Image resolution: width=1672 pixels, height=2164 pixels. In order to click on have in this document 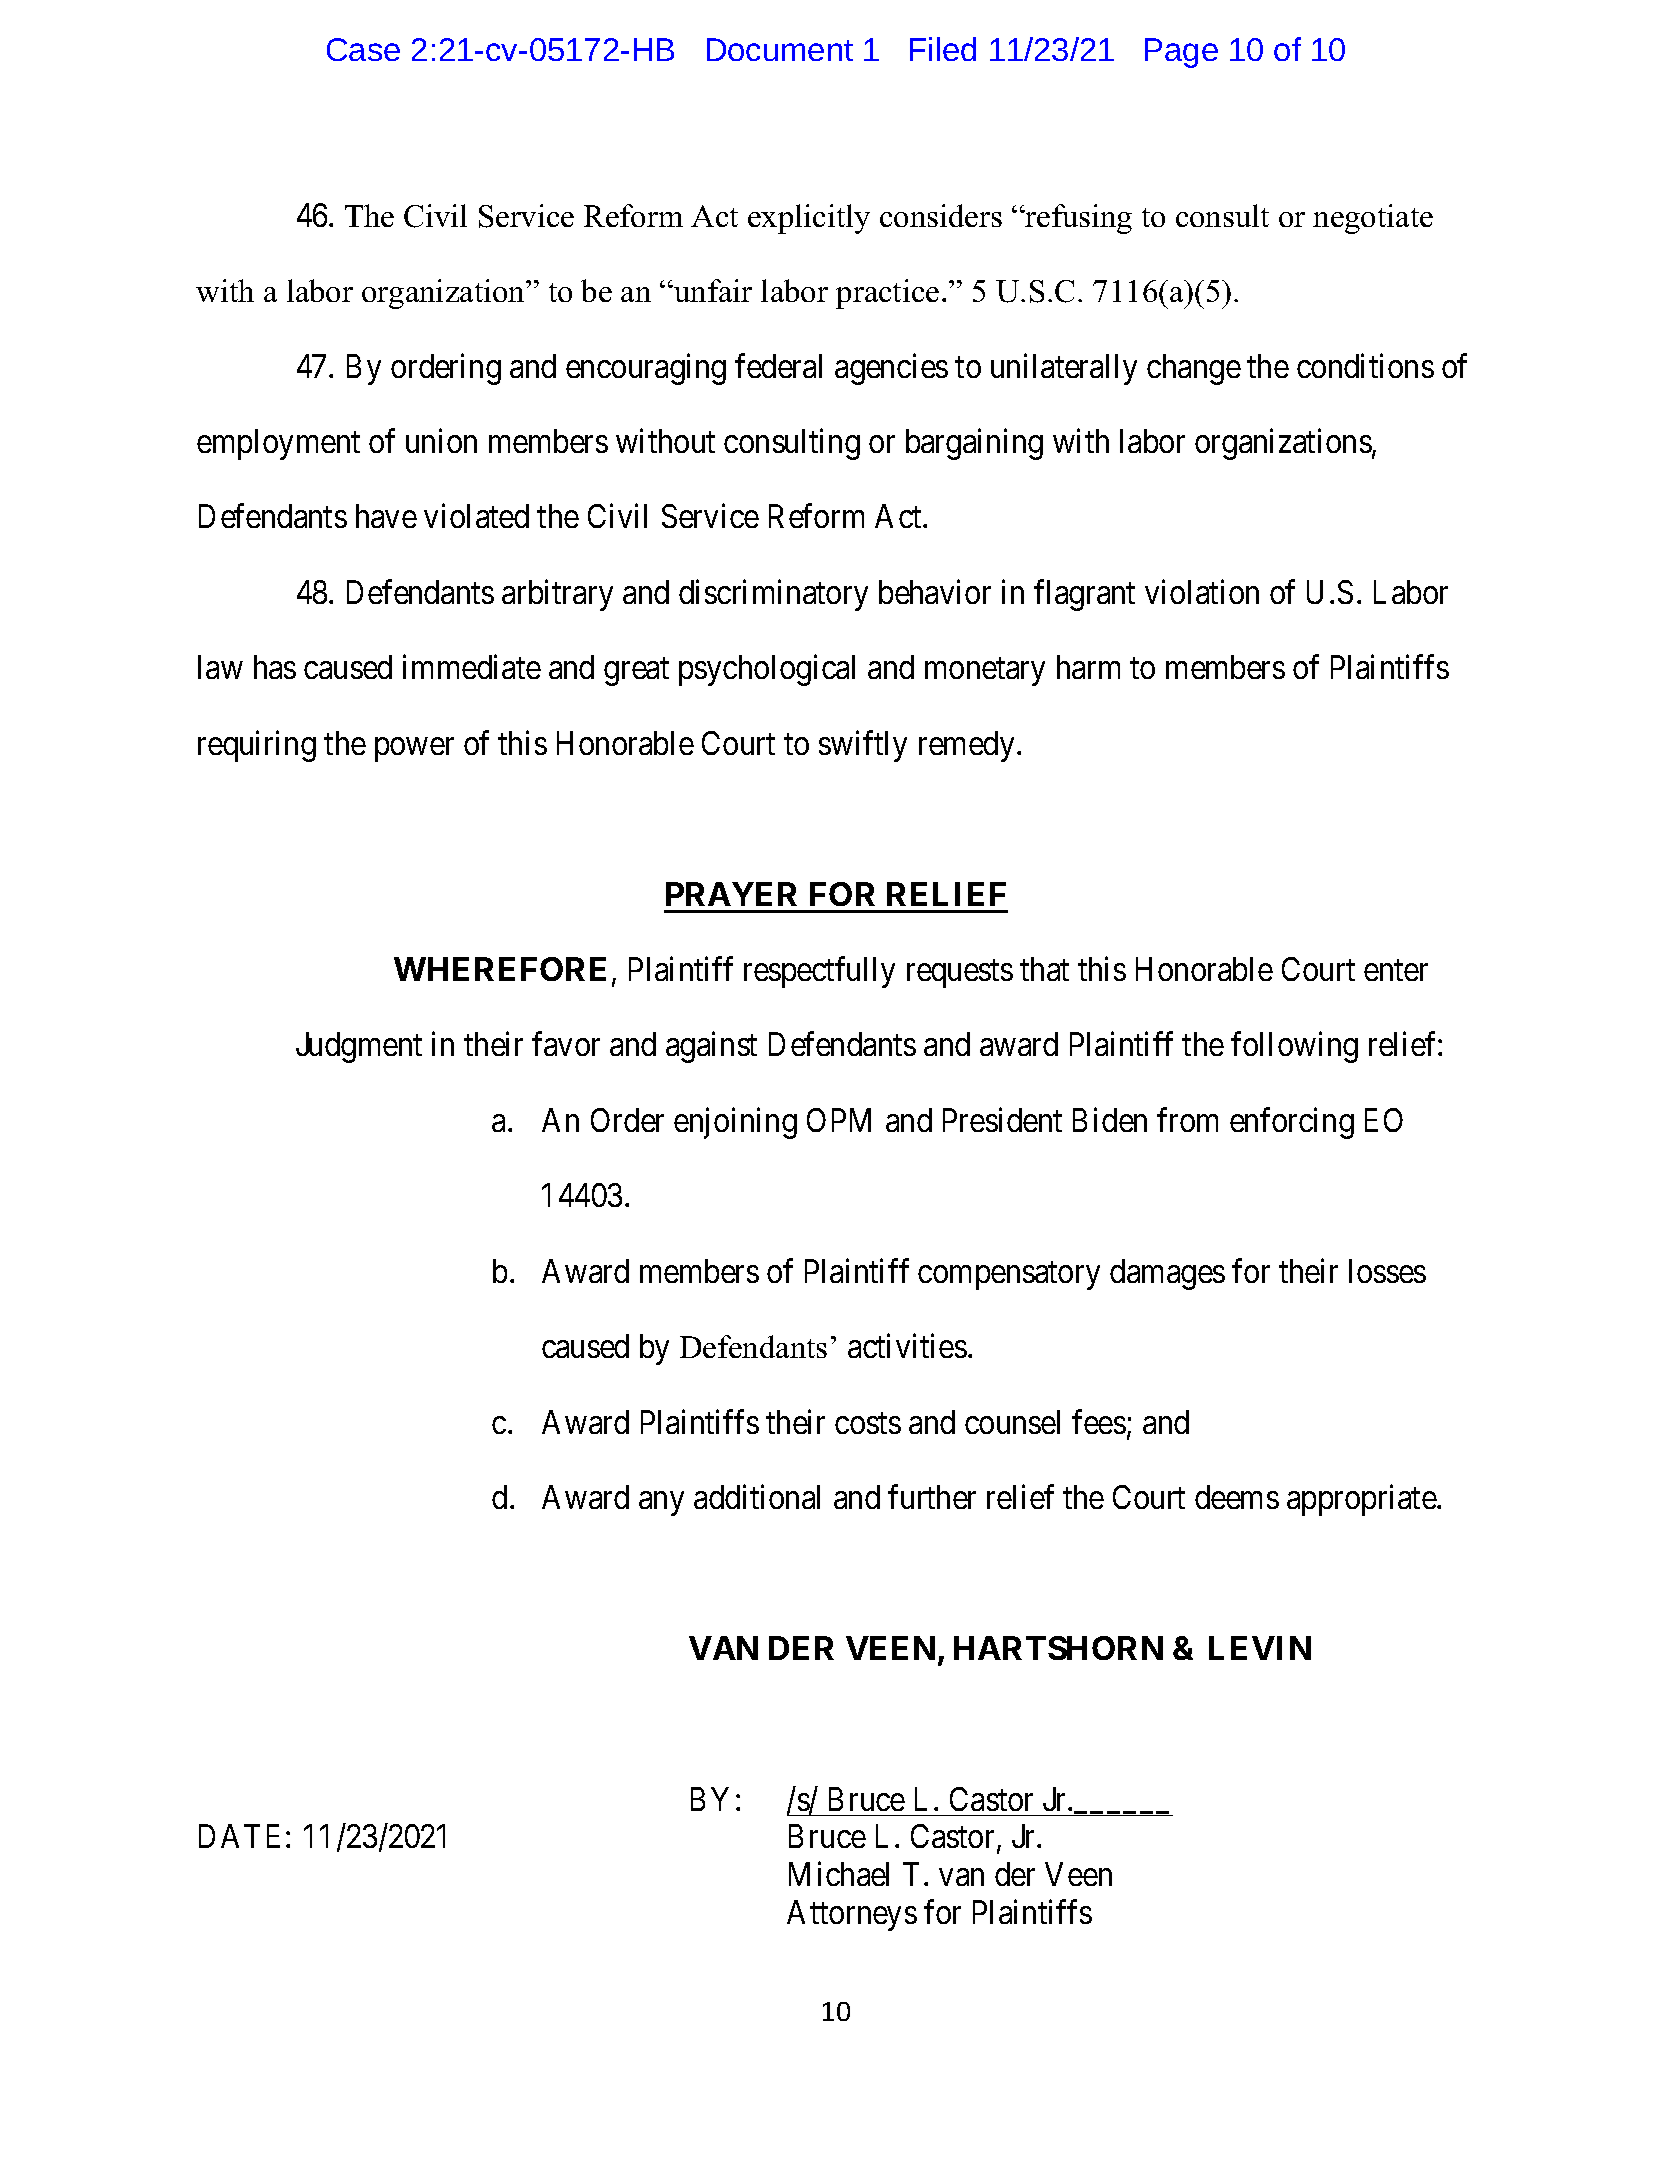, I will do `click(386, 516)`.
